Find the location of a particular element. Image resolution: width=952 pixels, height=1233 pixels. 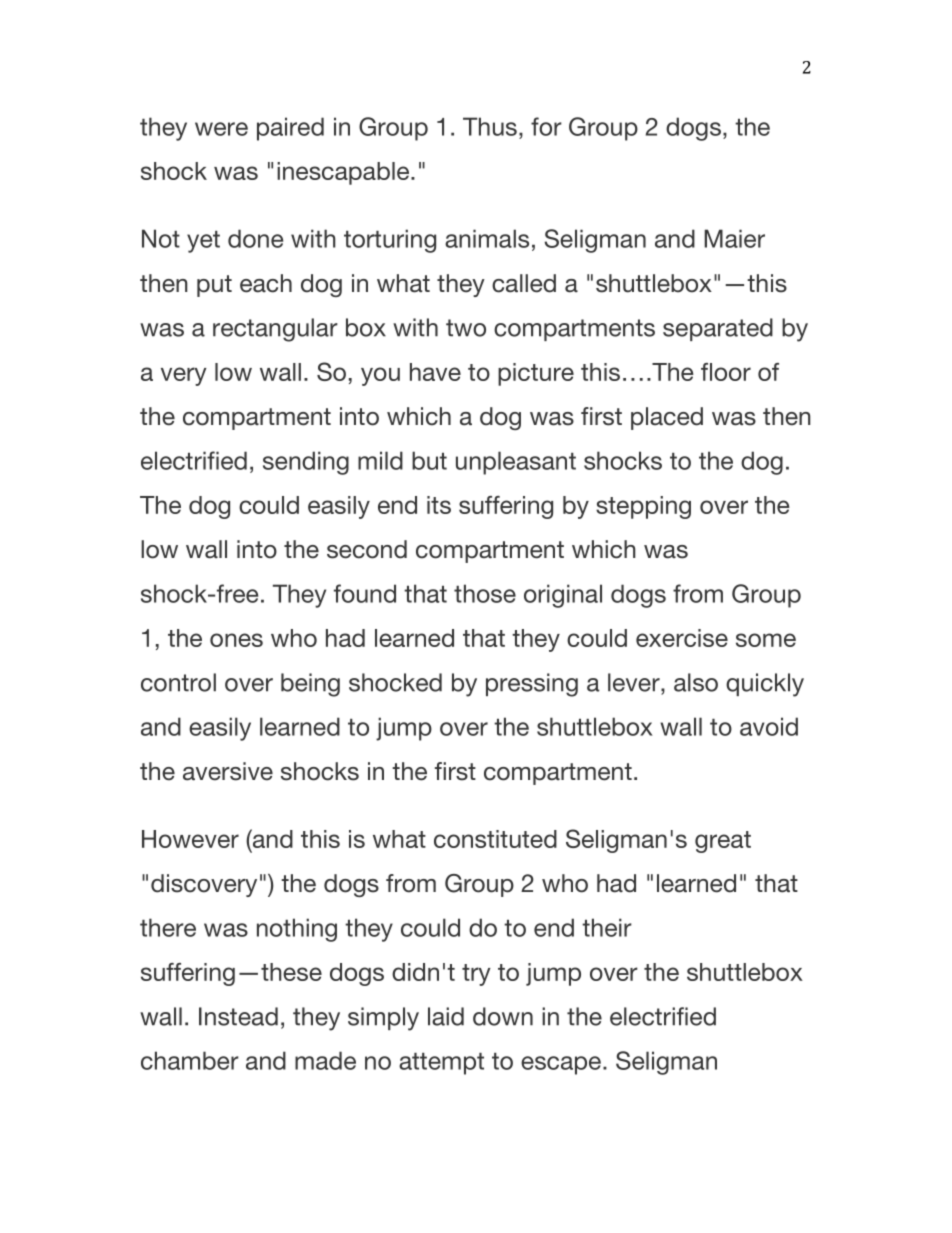

placed is located at coordinates (667, 418).
